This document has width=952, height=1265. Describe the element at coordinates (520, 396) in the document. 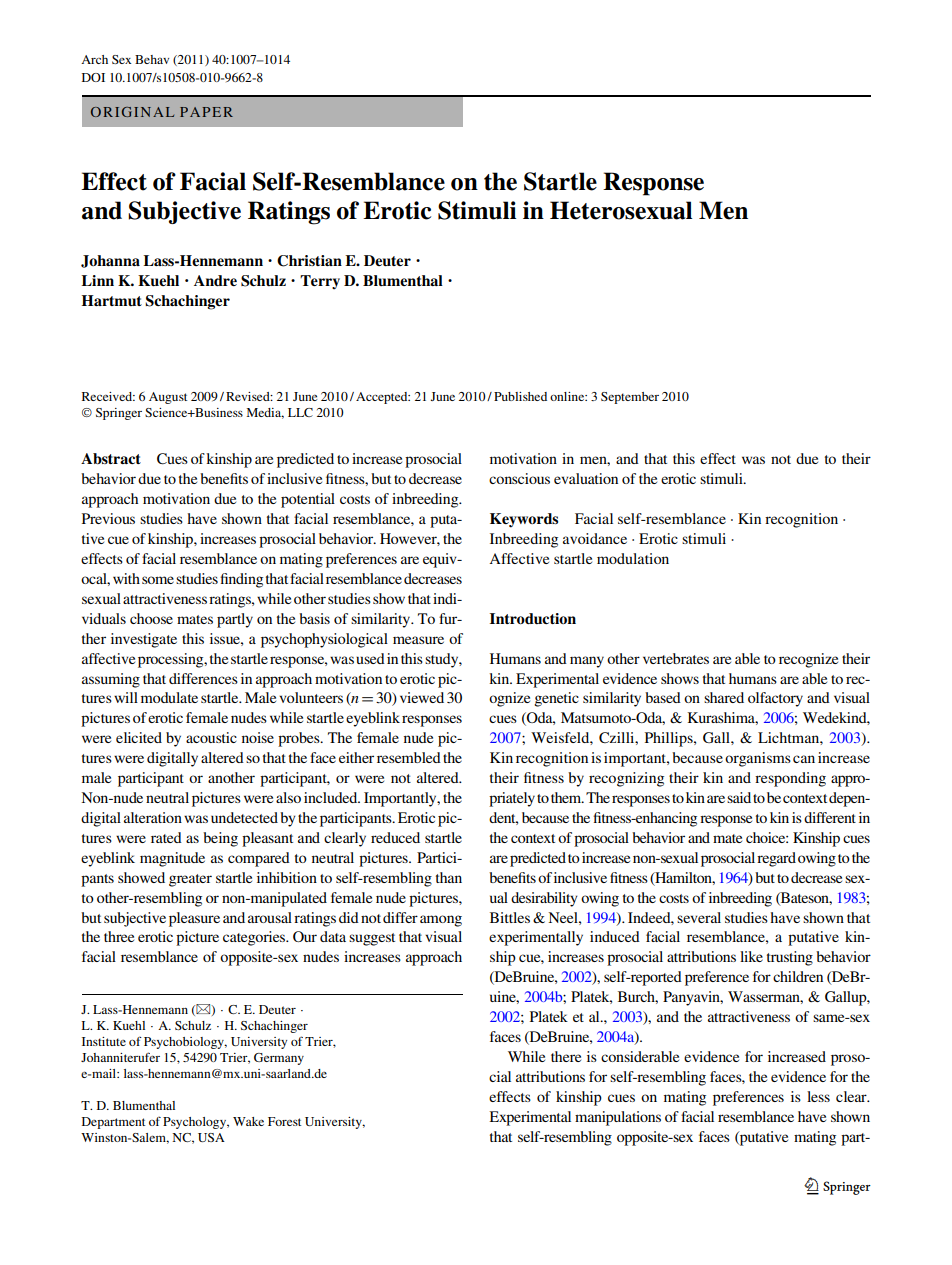

I see `Published` at that location.
